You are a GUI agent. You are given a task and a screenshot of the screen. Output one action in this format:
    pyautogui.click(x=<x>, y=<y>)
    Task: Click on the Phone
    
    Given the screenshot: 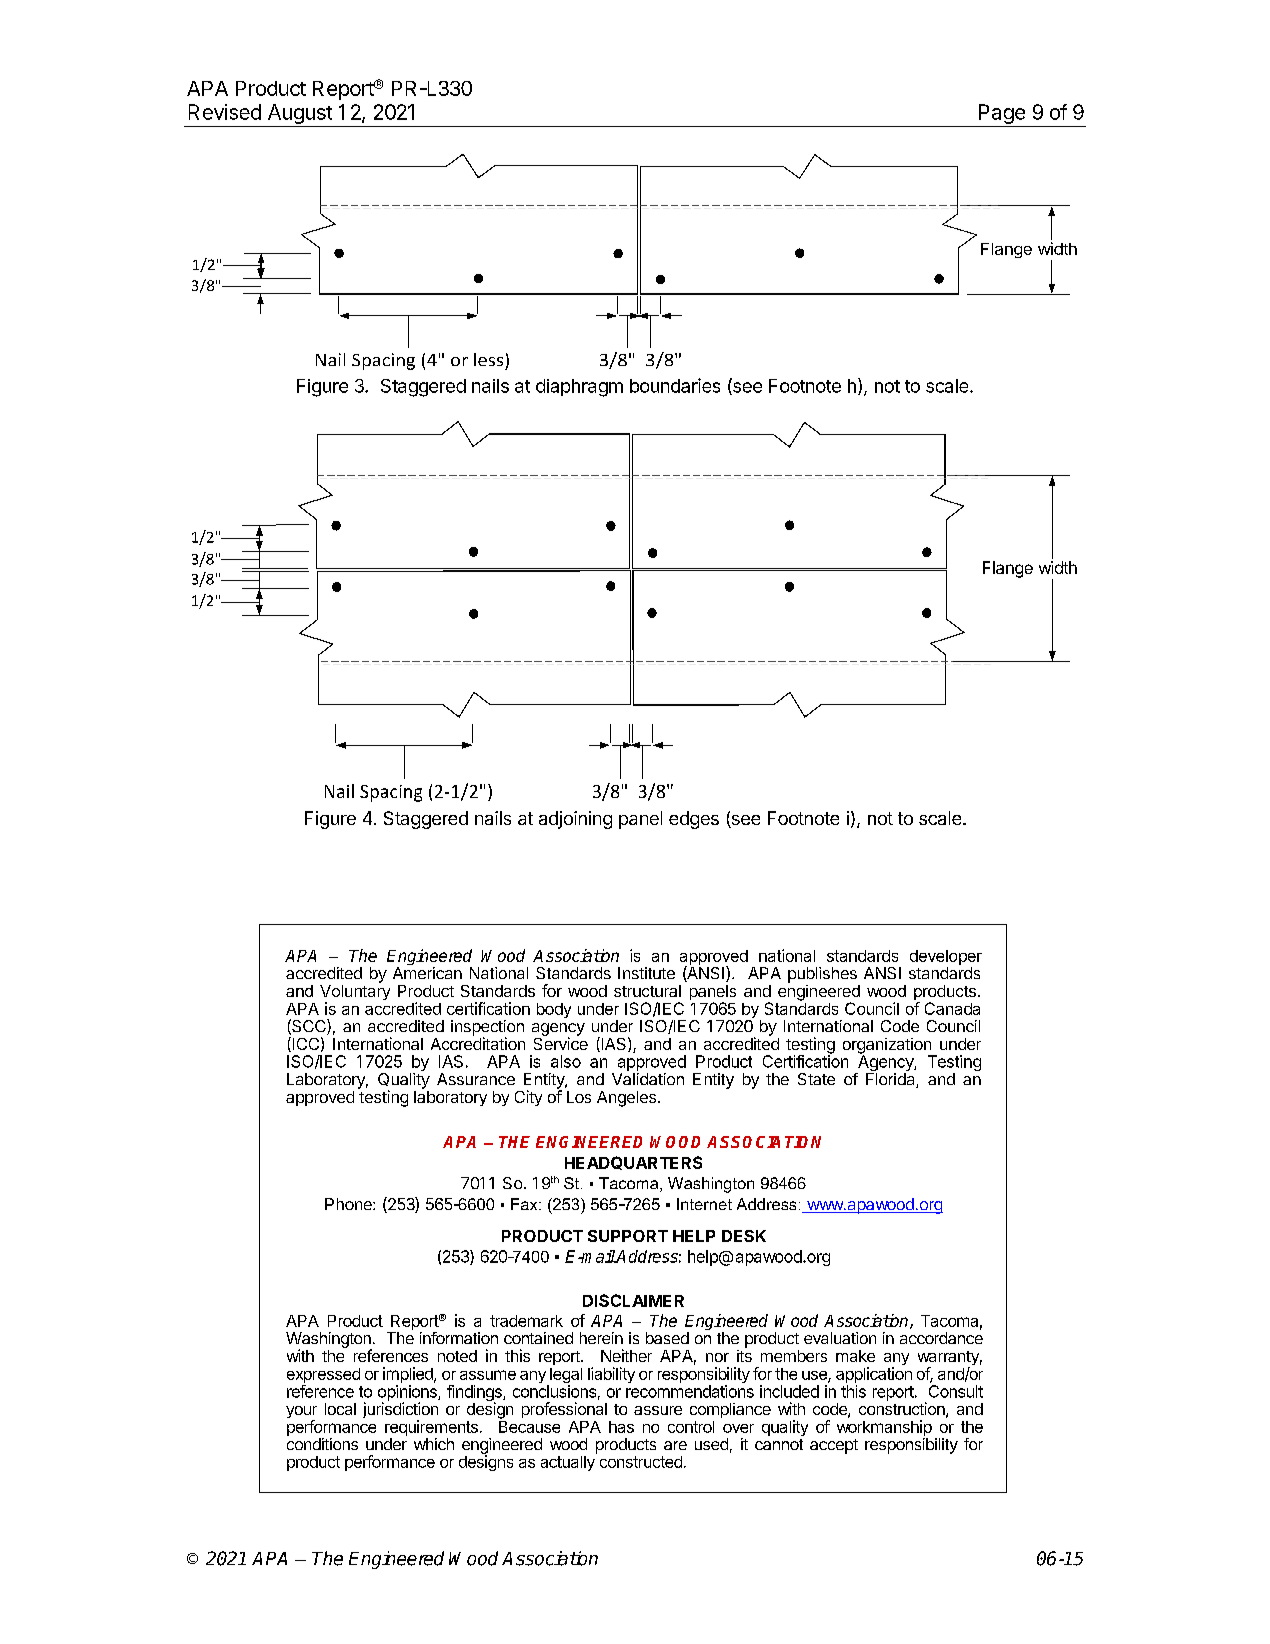 What is the action you would take?
    pyautogui.click(x=349, y=1204)
